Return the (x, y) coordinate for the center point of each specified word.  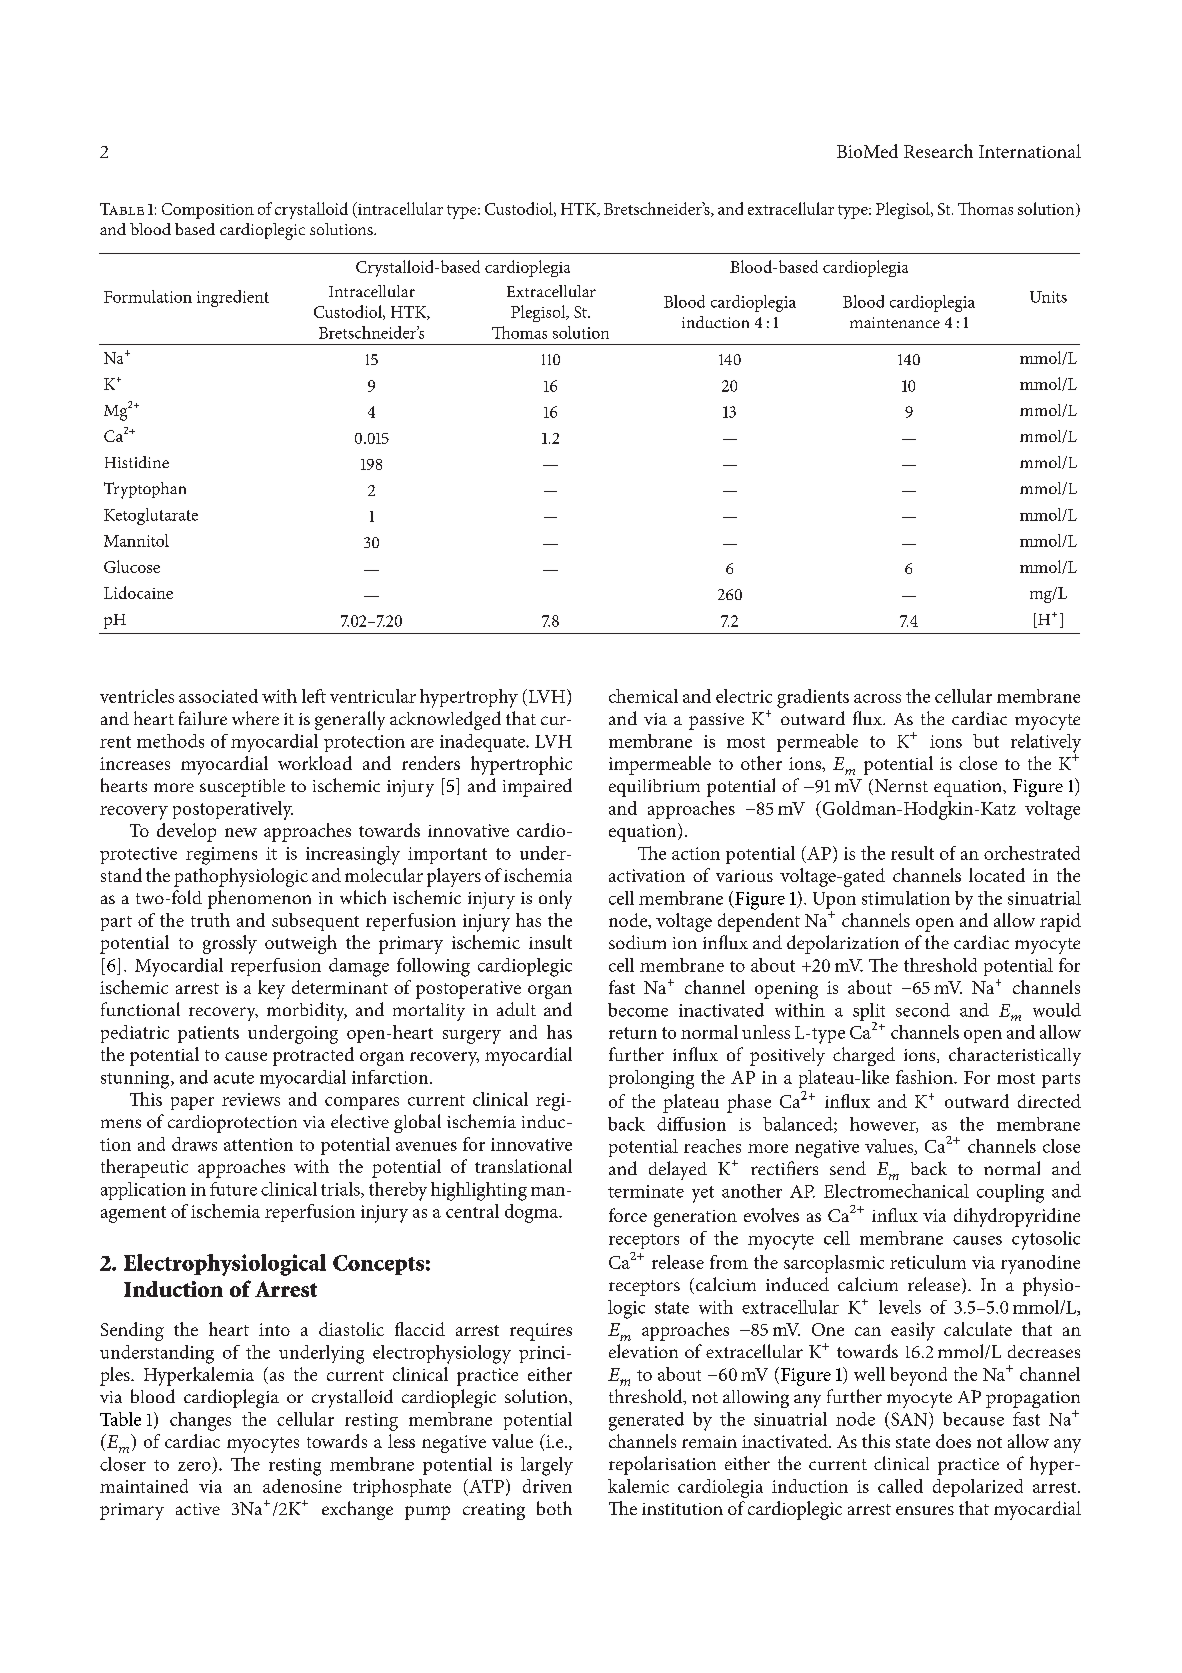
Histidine (137, 462)
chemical (643, 696)
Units (1048, 297)
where (255, 718)
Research (938, 151)
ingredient (233, 298)
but (986, 741)
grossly (230, 944)
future (233, 1189)
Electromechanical (896, 1191)
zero (194, 1466)
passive (716, 721)
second (923, 1010)
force (628, 1215)
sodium (637, 942)
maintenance (895, 322)
